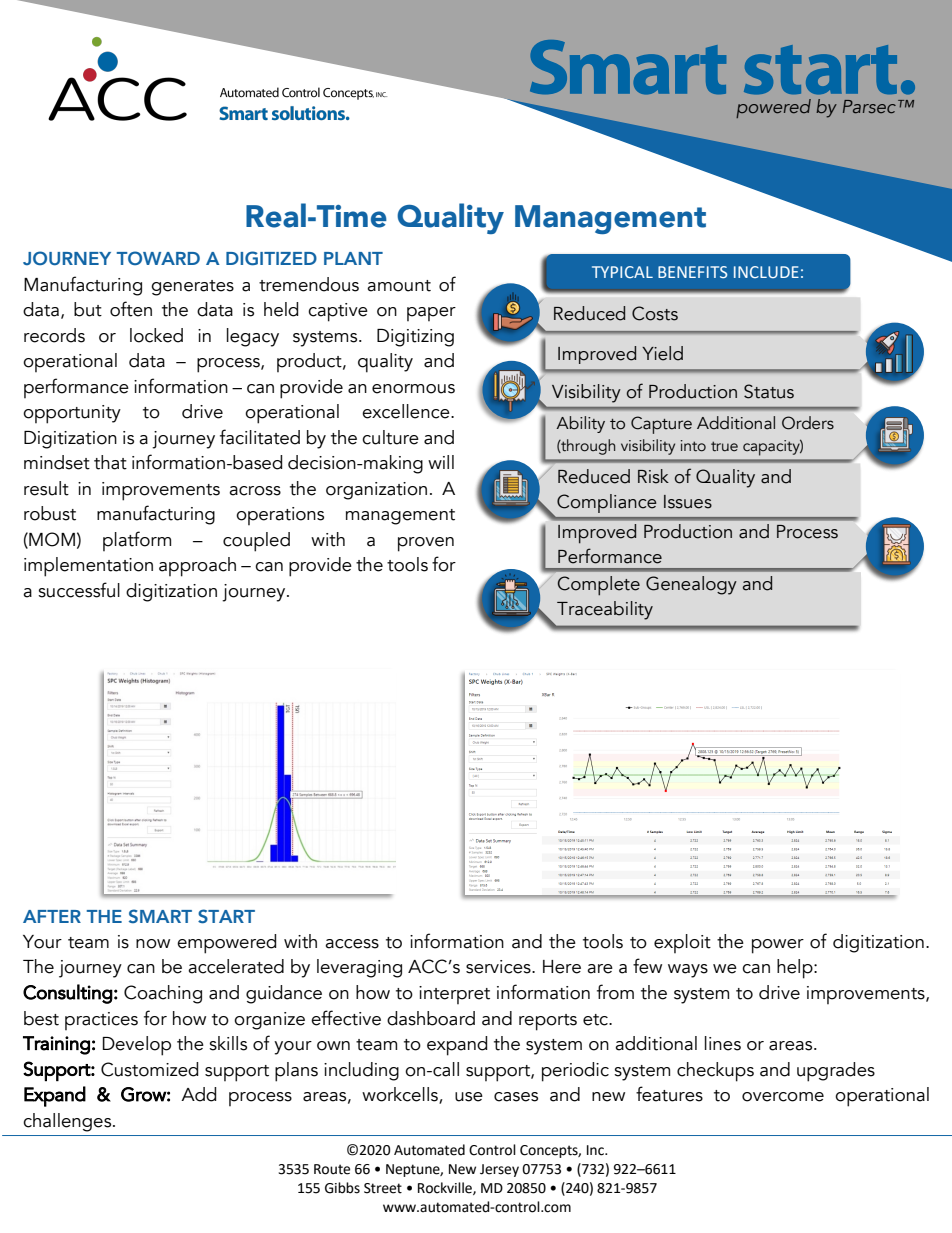 This image has height=1233, width=952. I want to click on proven, so click(426, 544).
